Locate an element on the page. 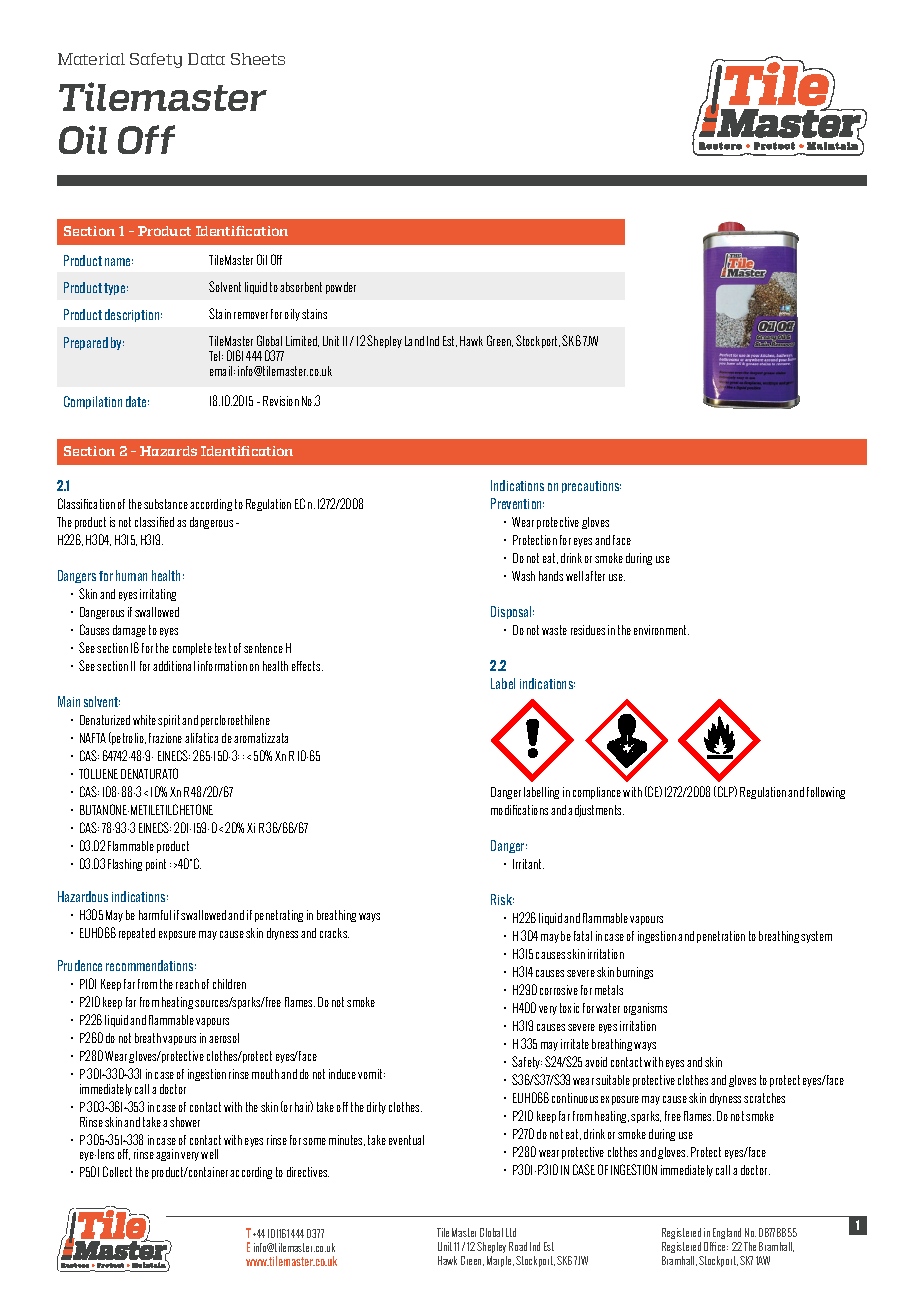  Collect is located at coordinates (117, 1171).
